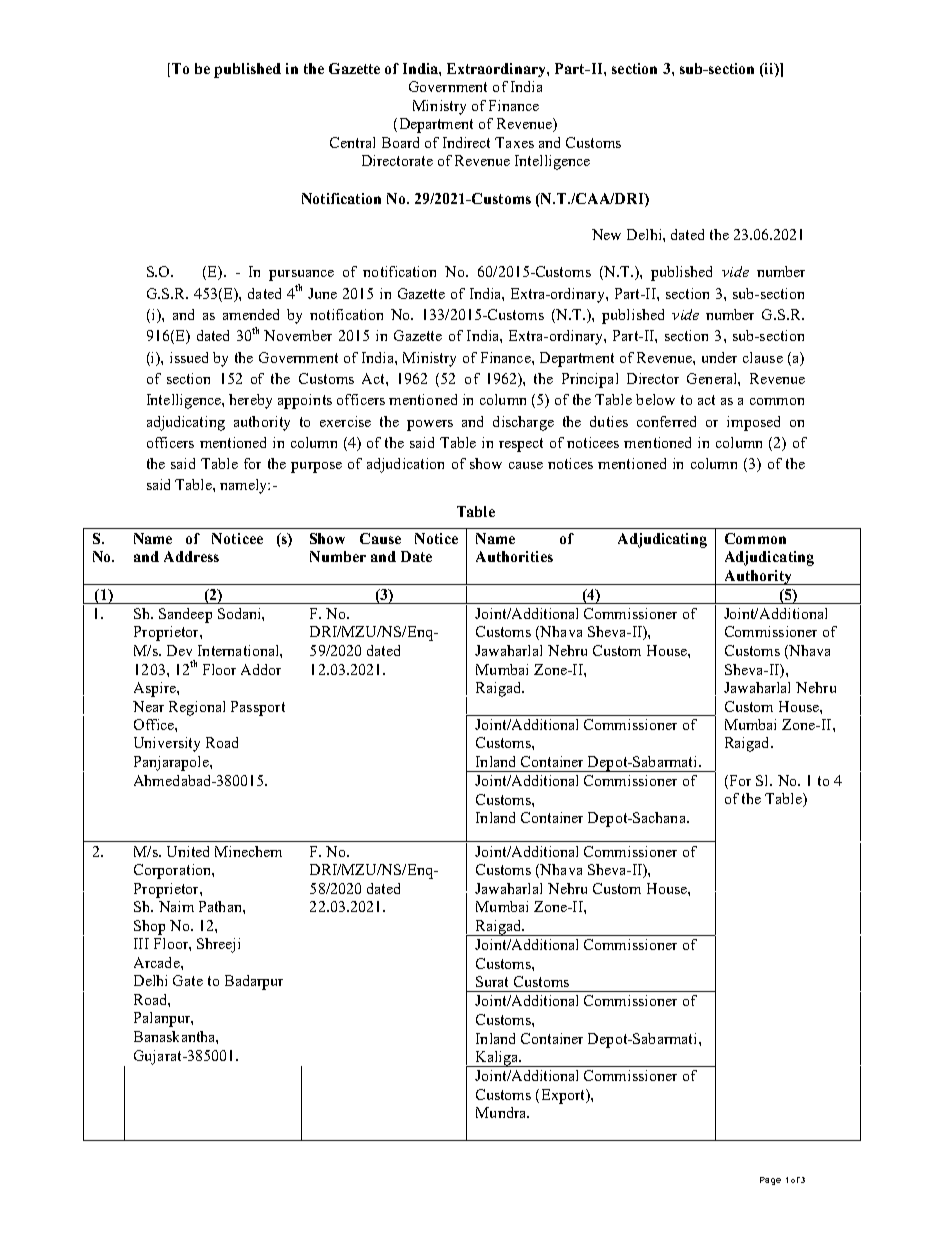  What do you see at coordinates (514, 556) in the document?
I see `Authorities` at bounding box center [514, 556].
